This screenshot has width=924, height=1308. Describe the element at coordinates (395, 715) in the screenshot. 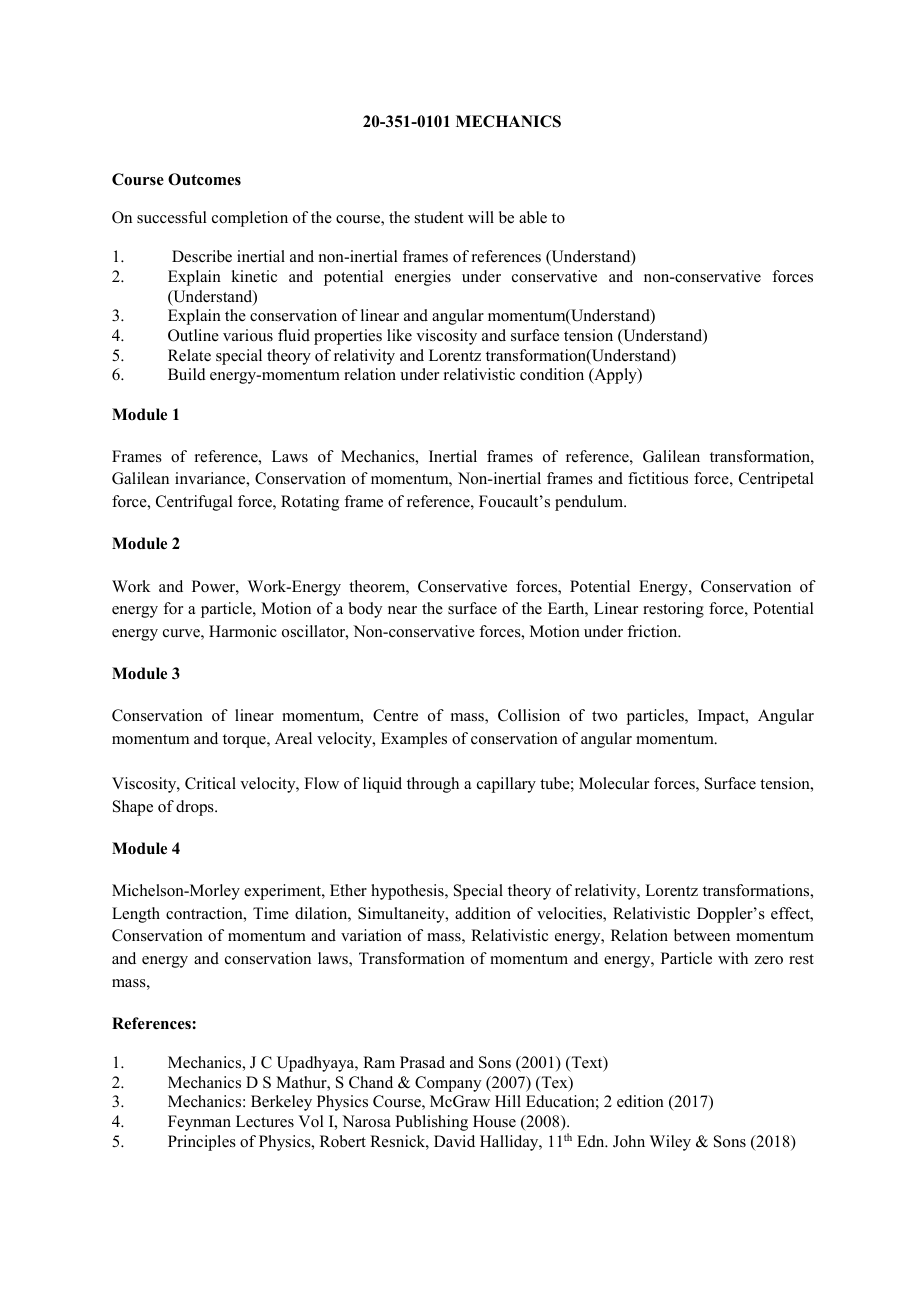

I see `Centre` at that location.
